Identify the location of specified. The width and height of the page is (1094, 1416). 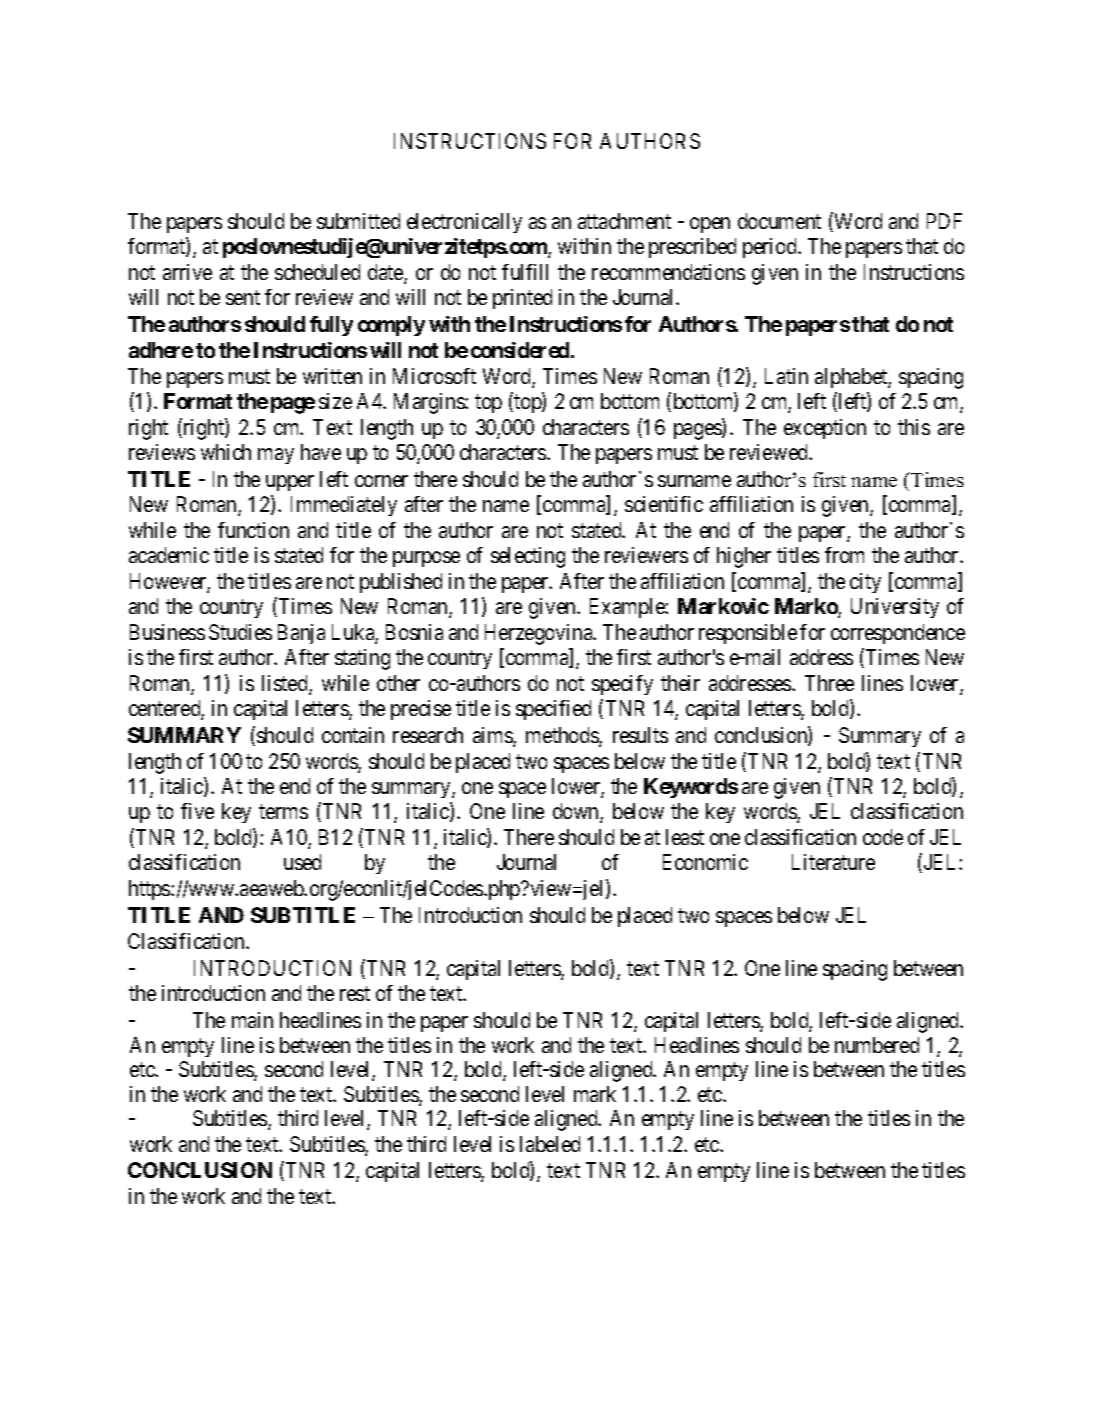
(553, 710).
